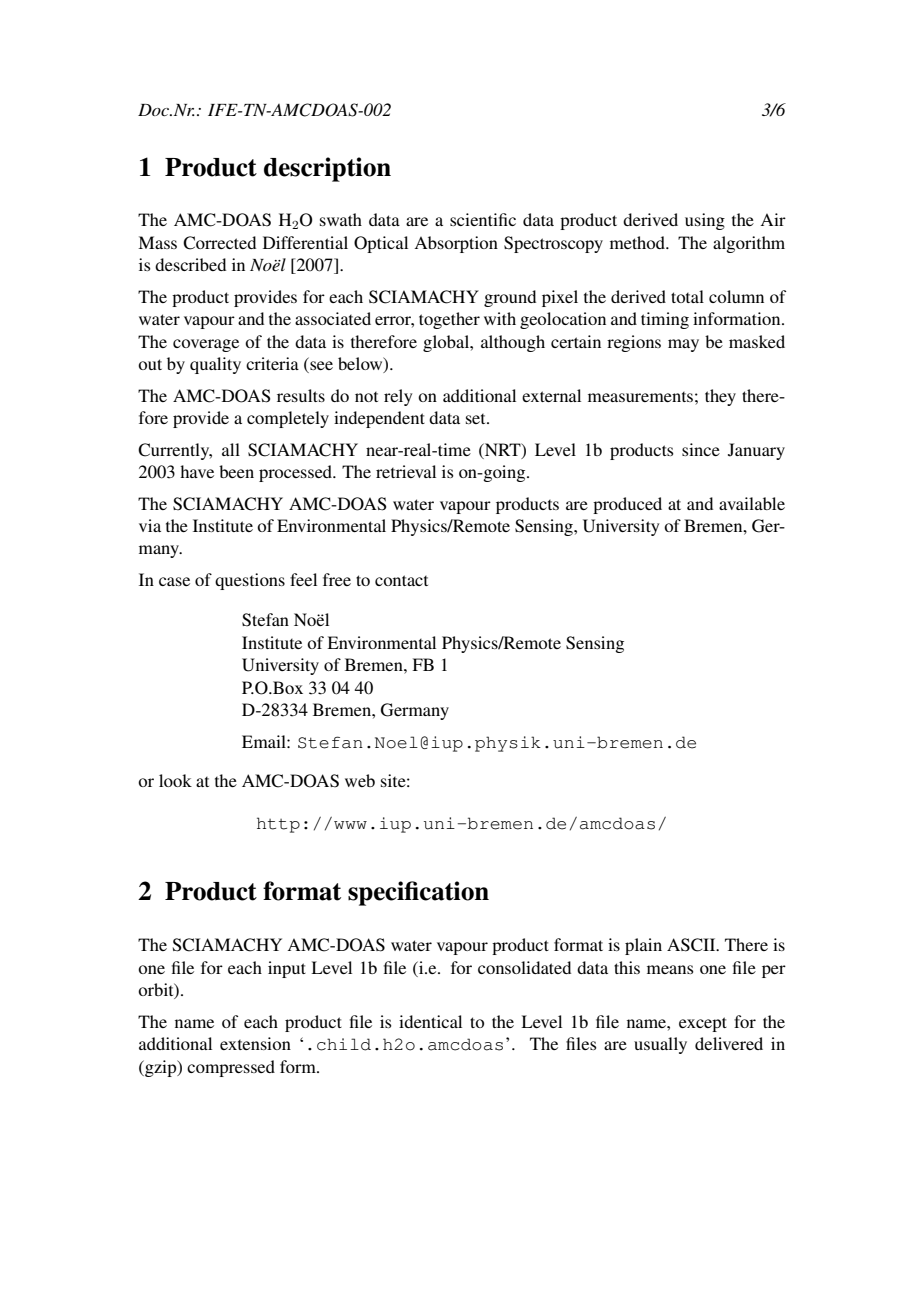 The width and height of the page is (924, 1308). What do you see at coordinates (255, 1043) in the page?
I see `extension` at bounding box center [255, 1043].
